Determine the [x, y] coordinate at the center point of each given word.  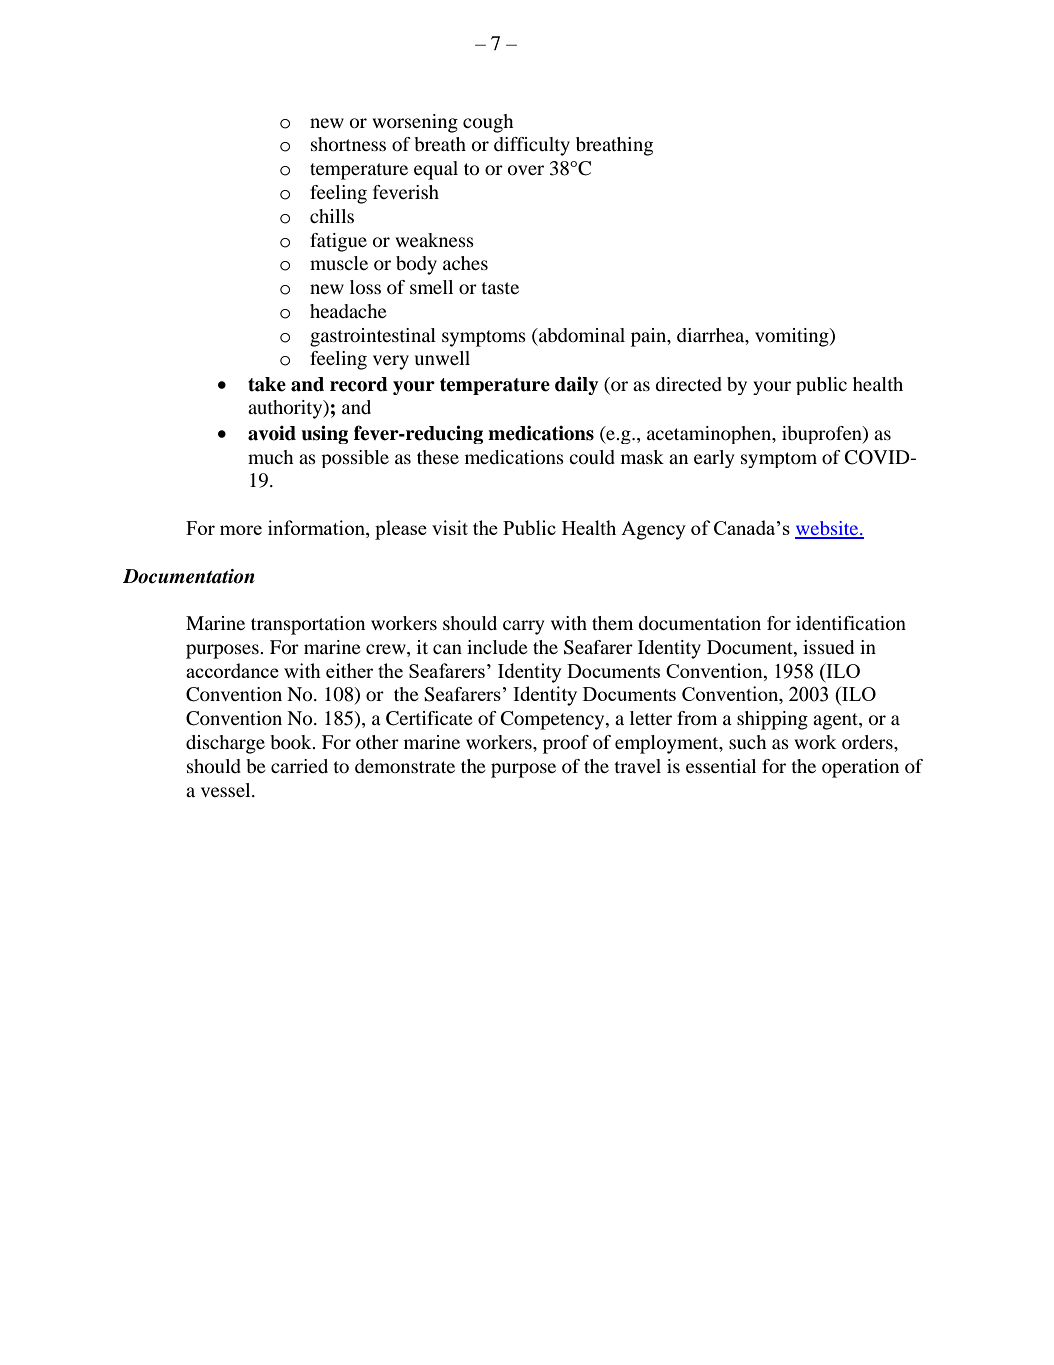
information [317, 529]
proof [566, 744]
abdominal [581, 335]
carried [299, 766]
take [267, 384]
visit [450, 527]
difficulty [532, 146]
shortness [348, 144]
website [828, 529]
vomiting [793, 337]
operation [860, 768]
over [526, 170]
